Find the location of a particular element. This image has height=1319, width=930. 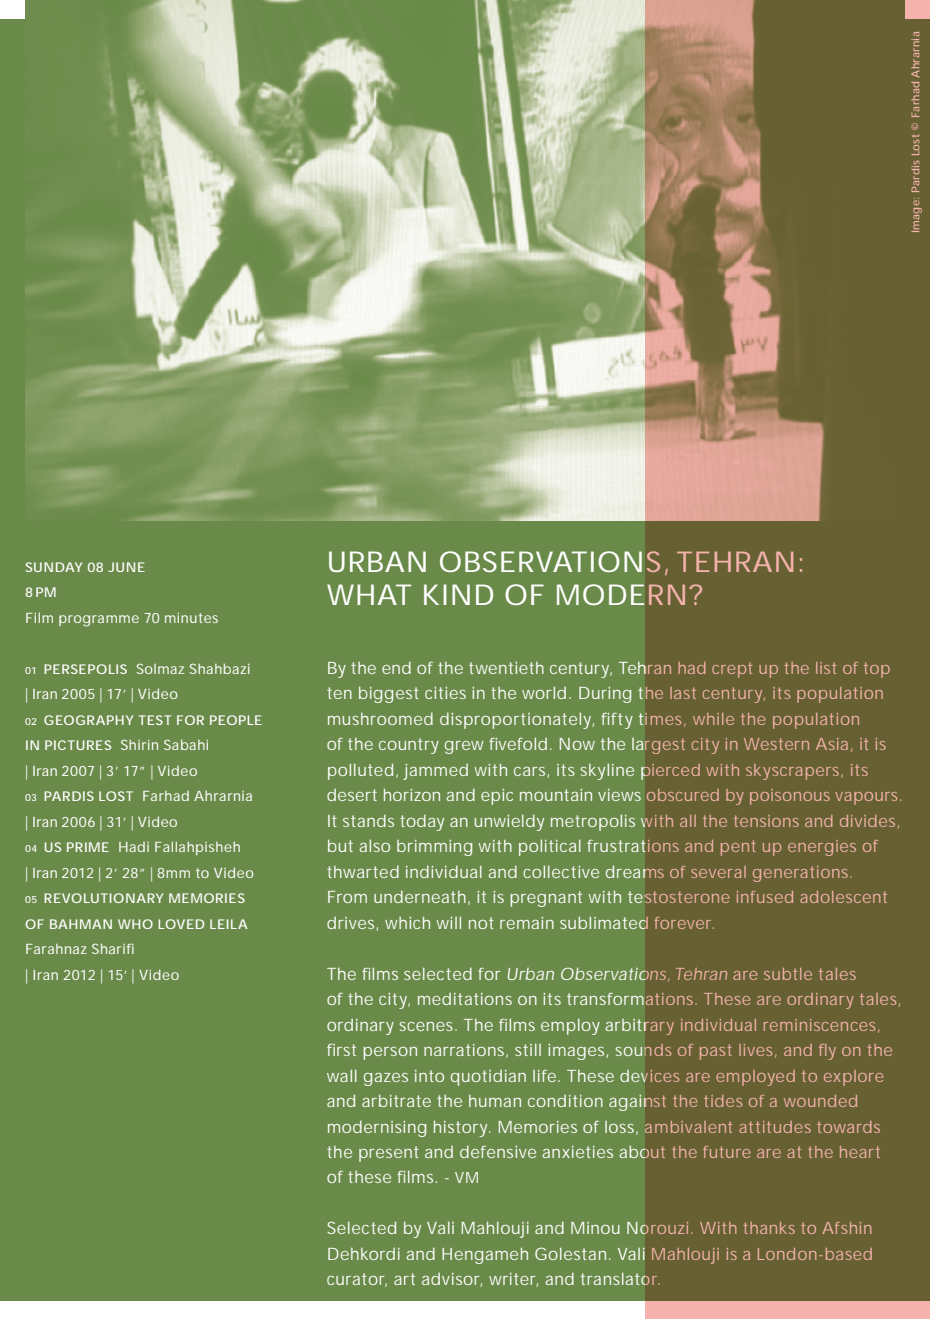

curator is located at coordinates (357, 1280).
